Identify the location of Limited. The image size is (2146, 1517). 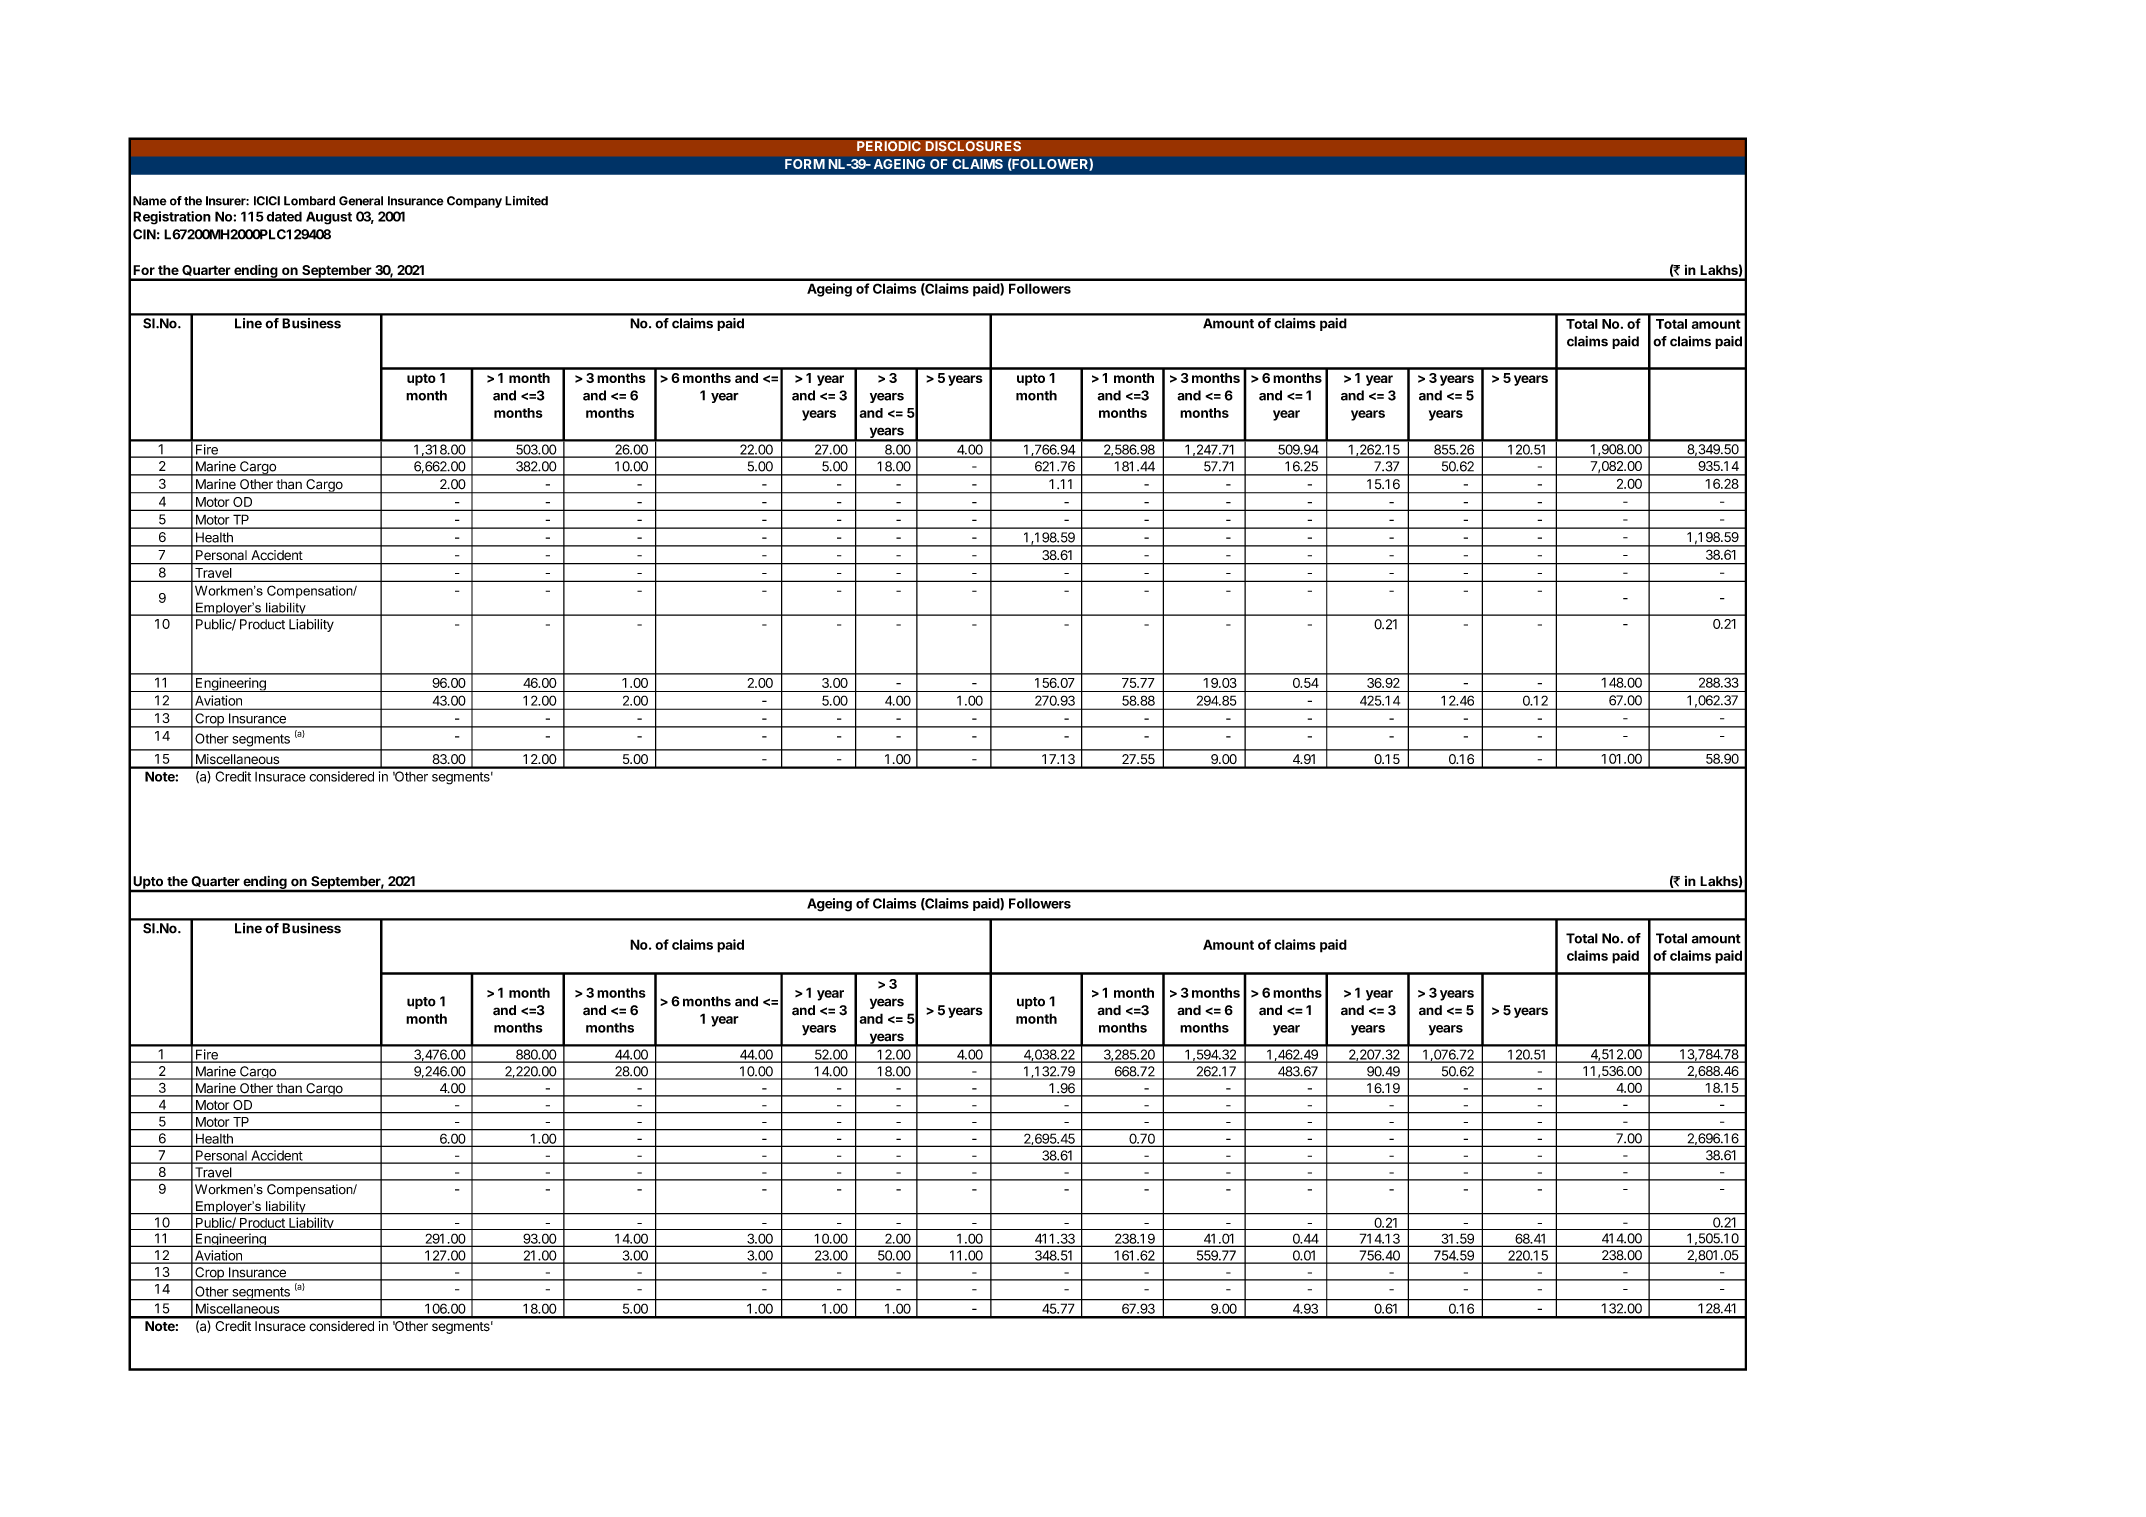
(526, 201).
